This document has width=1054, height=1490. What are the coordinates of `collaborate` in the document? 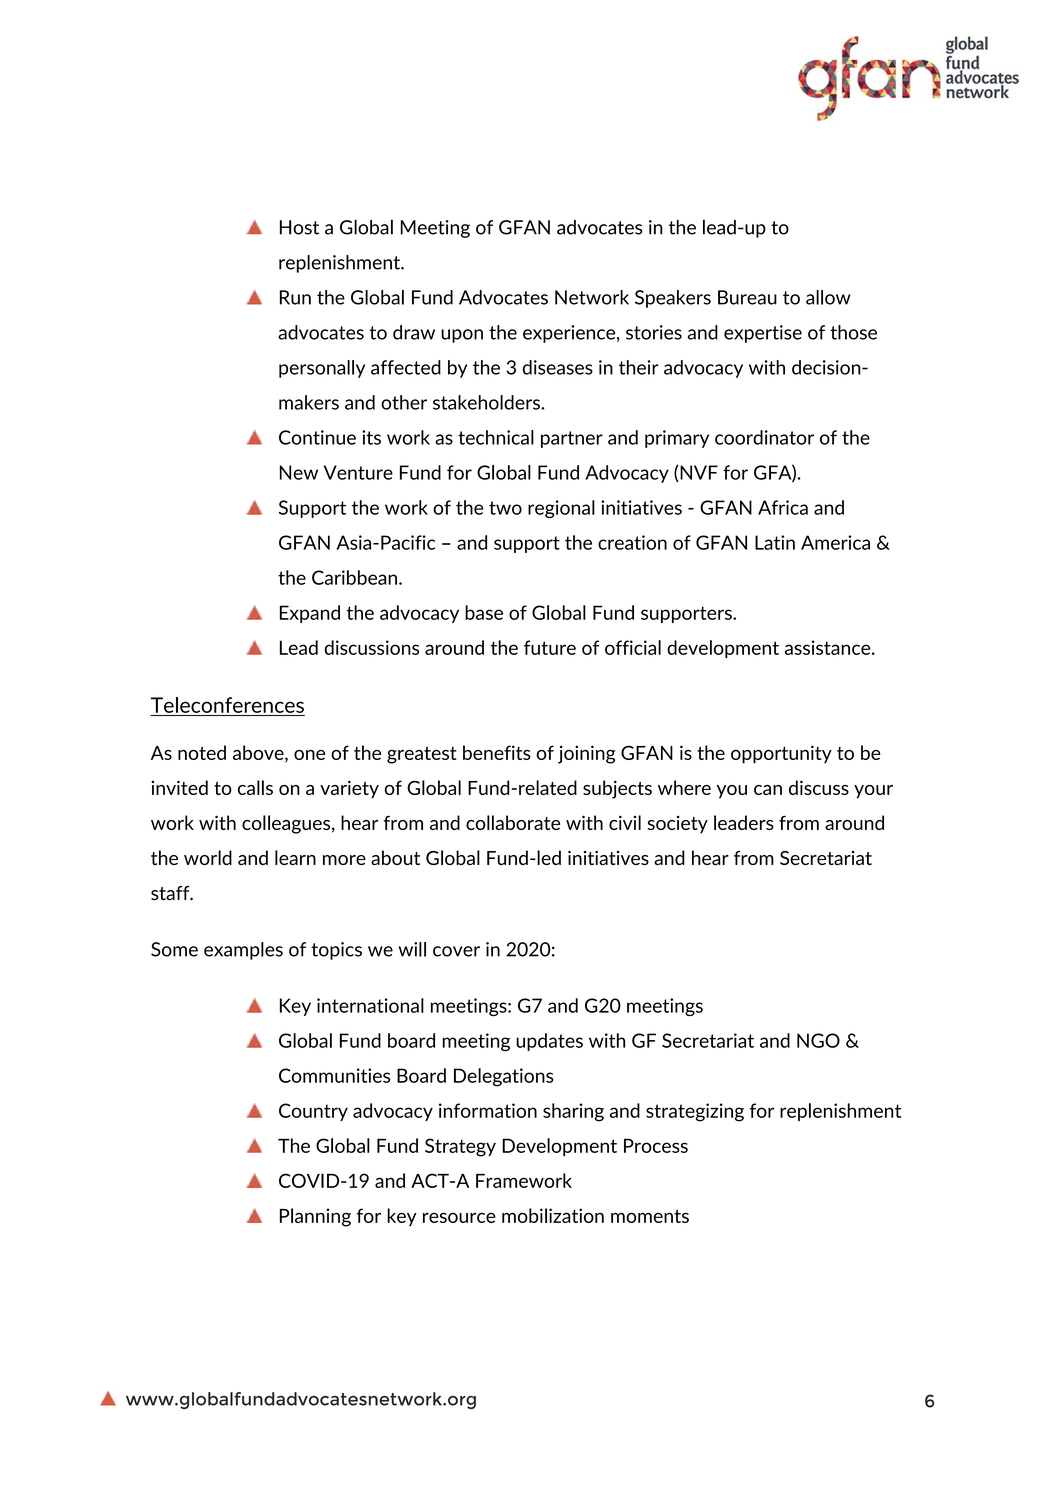 It's located at (513, 822).
